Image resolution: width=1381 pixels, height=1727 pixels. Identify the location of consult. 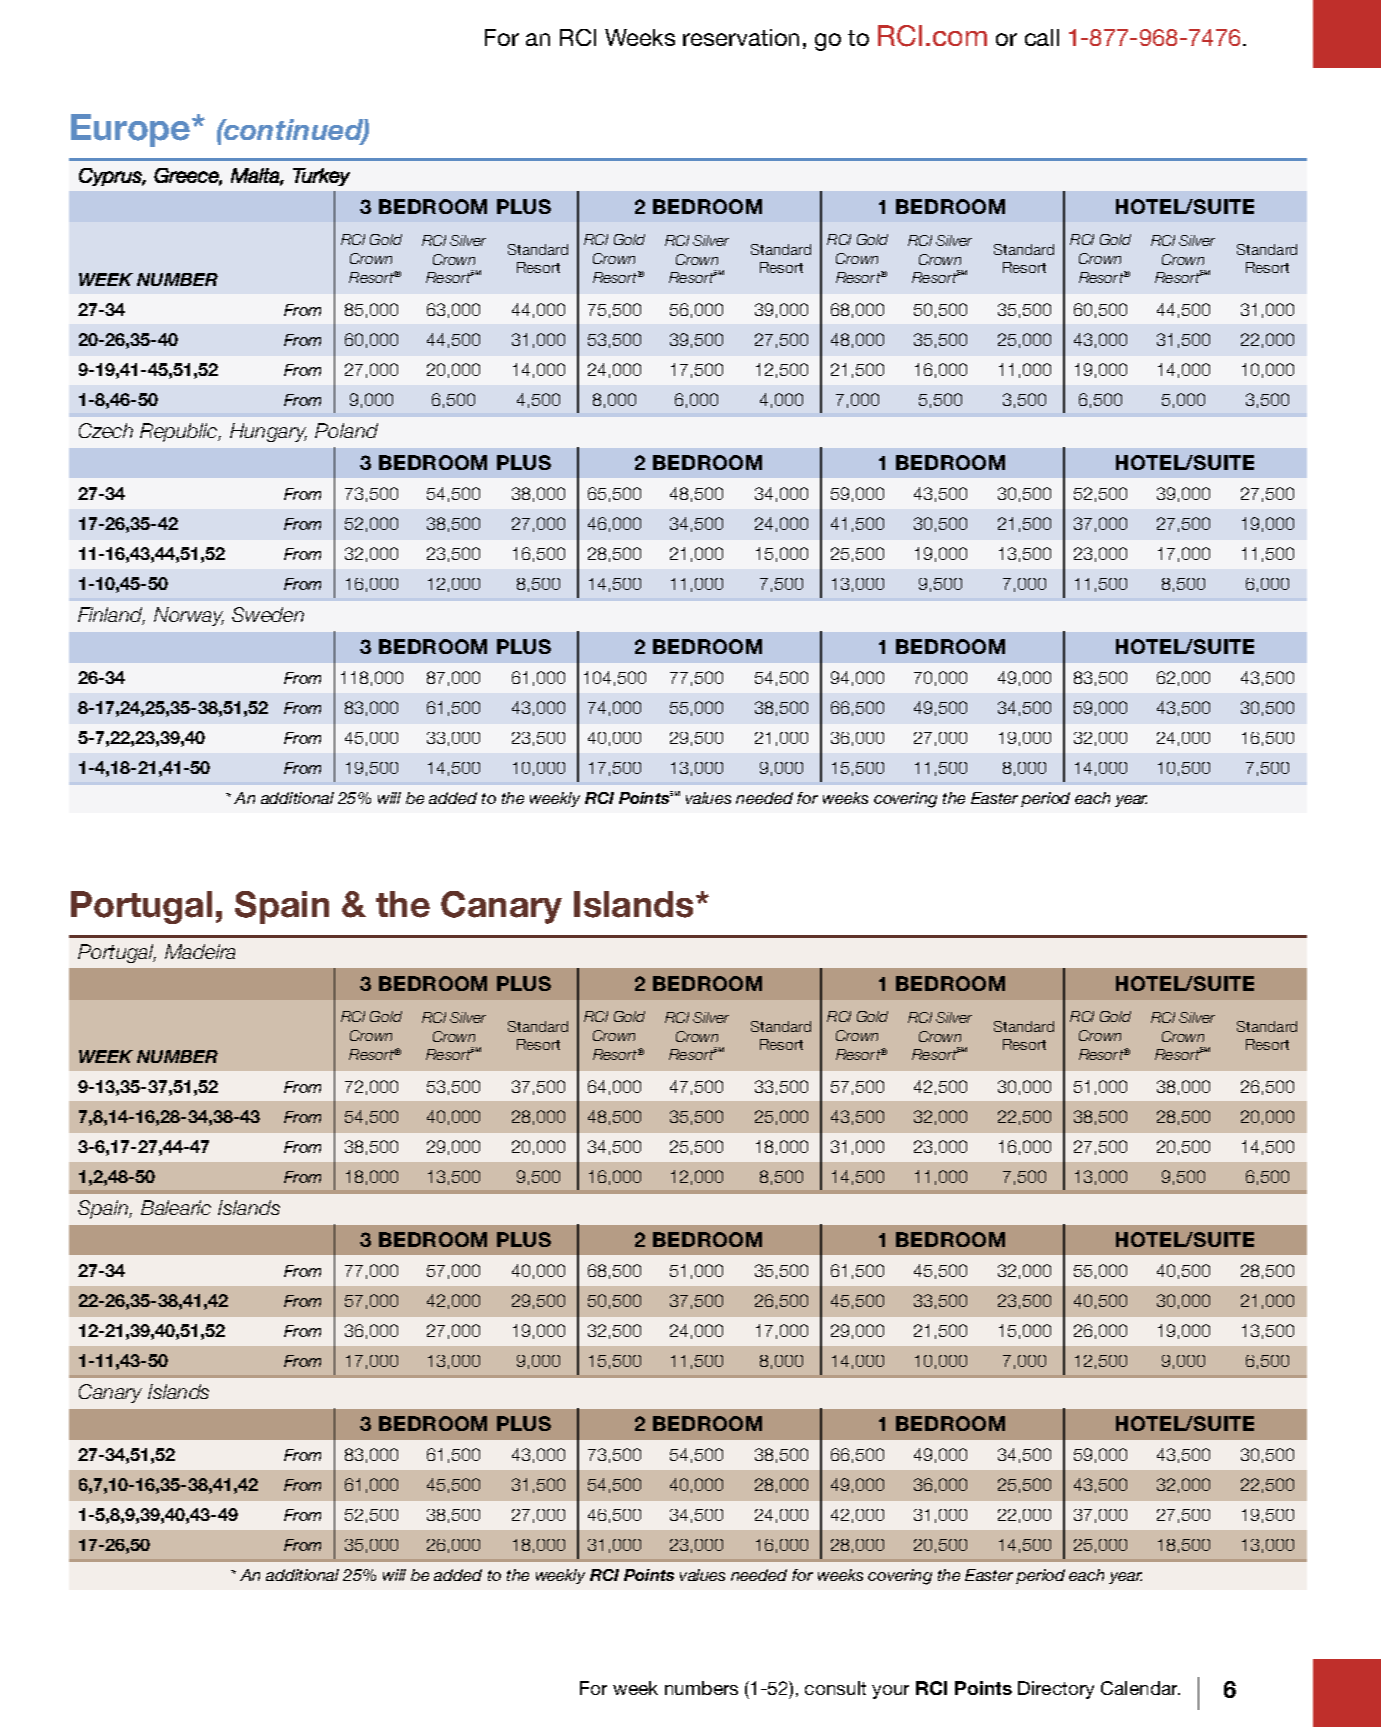
(835, 1688).
